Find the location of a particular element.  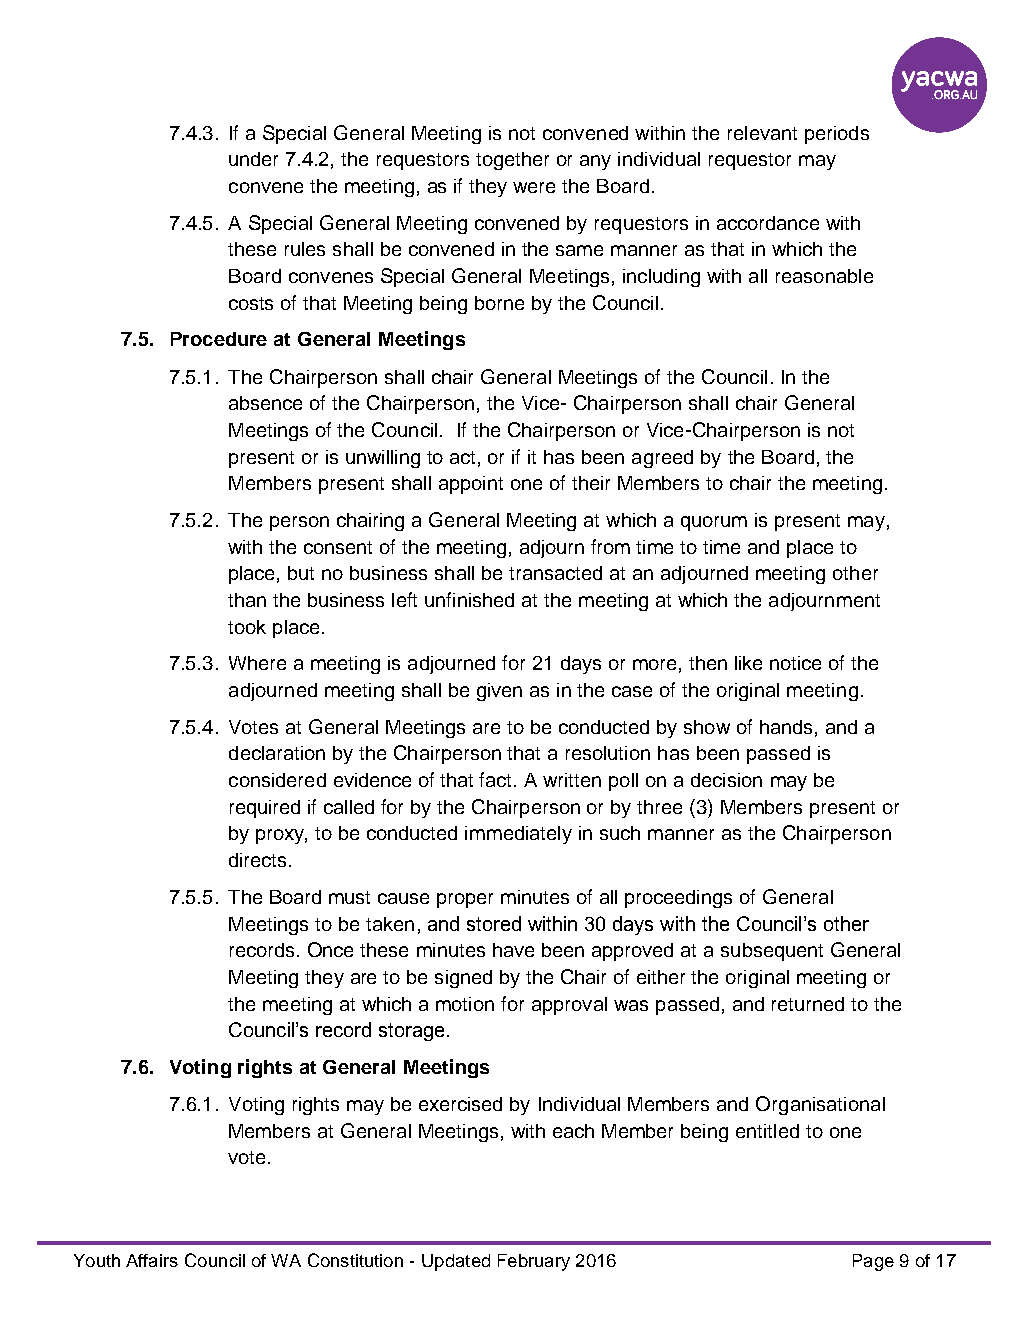

Updated is located at coordinates (456, 1262).
